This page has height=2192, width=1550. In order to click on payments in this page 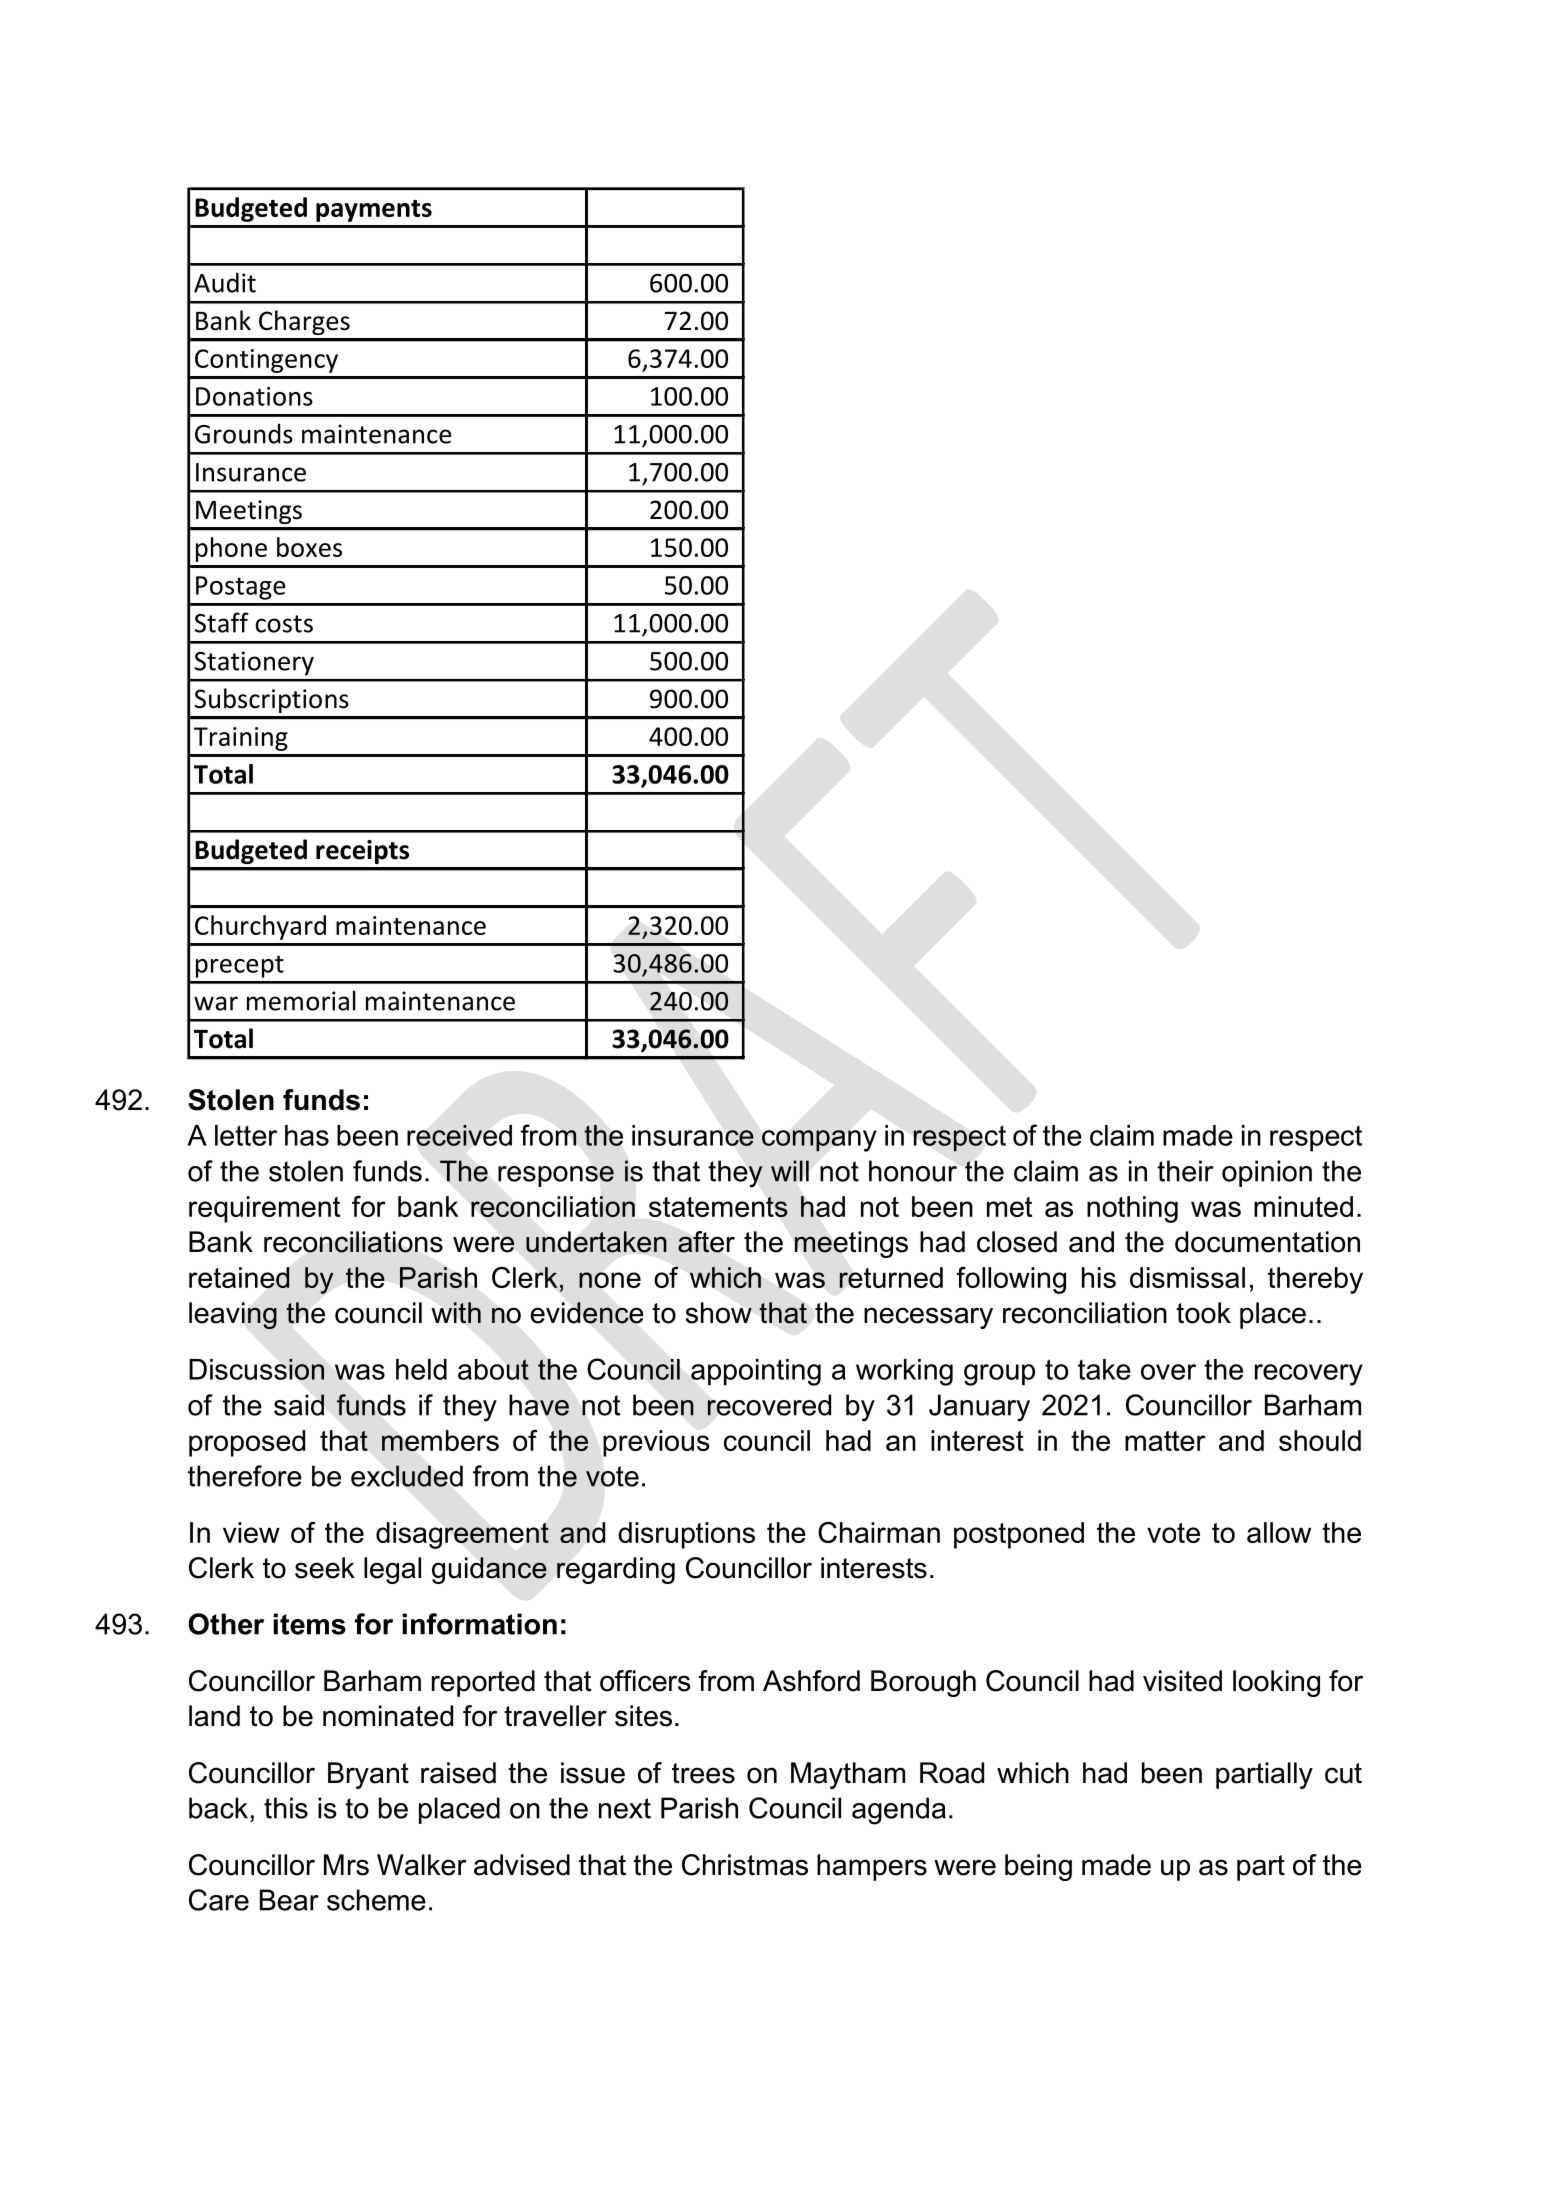, I will do `click(374, 211)`.
